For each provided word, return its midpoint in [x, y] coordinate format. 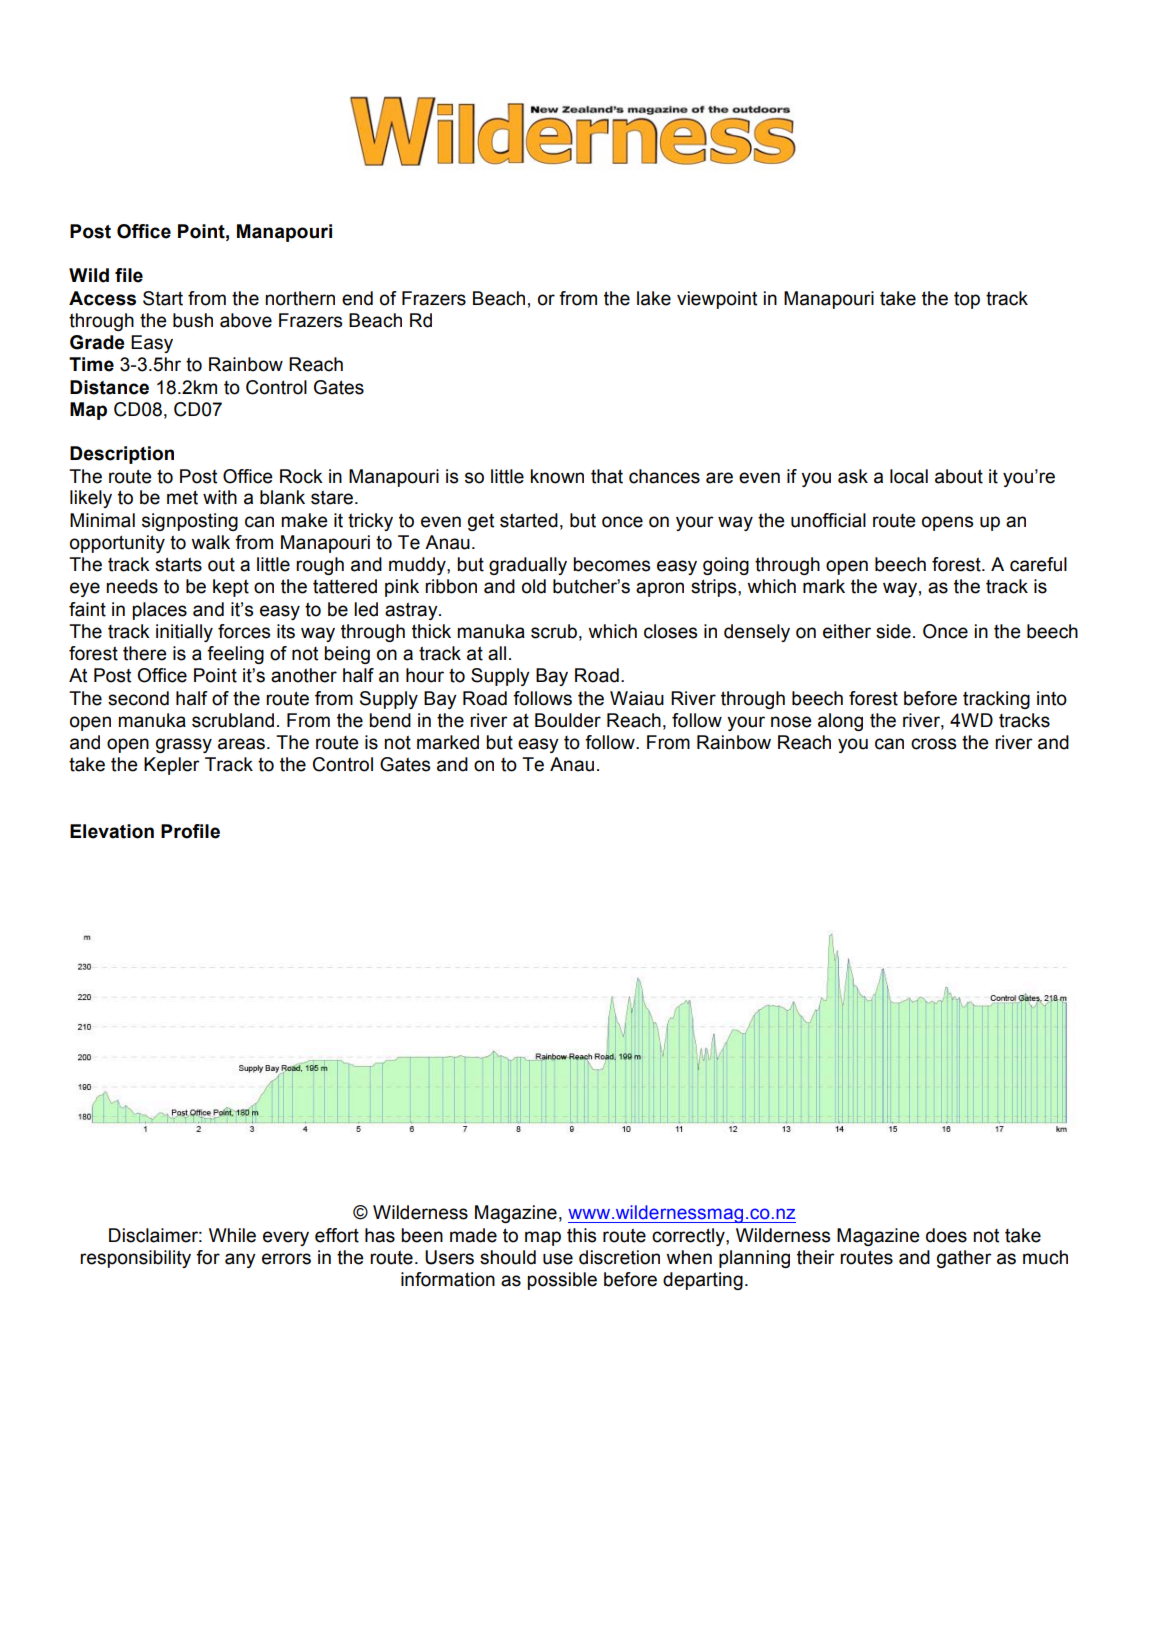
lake [654, 298]
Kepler [172, 766]
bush [193, 320]
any [240, 1260]
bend [390, 720]
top [967, 300]
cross [933, 744]
